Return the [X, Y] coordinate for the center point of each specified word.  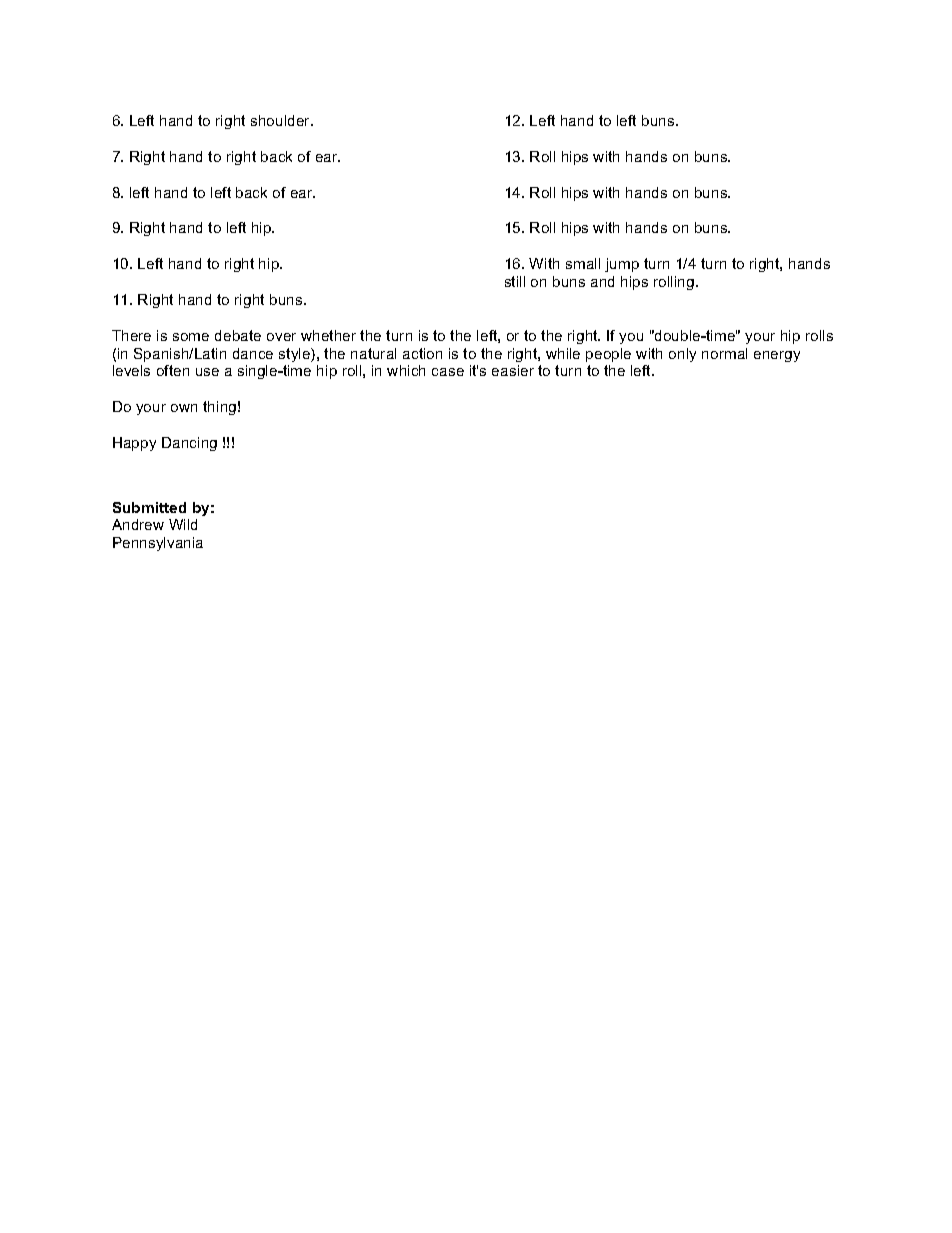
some [191, 337]
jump [622, 265]
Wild [183, 524]
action [422, 353]
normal [724, 353]
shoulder [282, 120]
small [583, 263]
